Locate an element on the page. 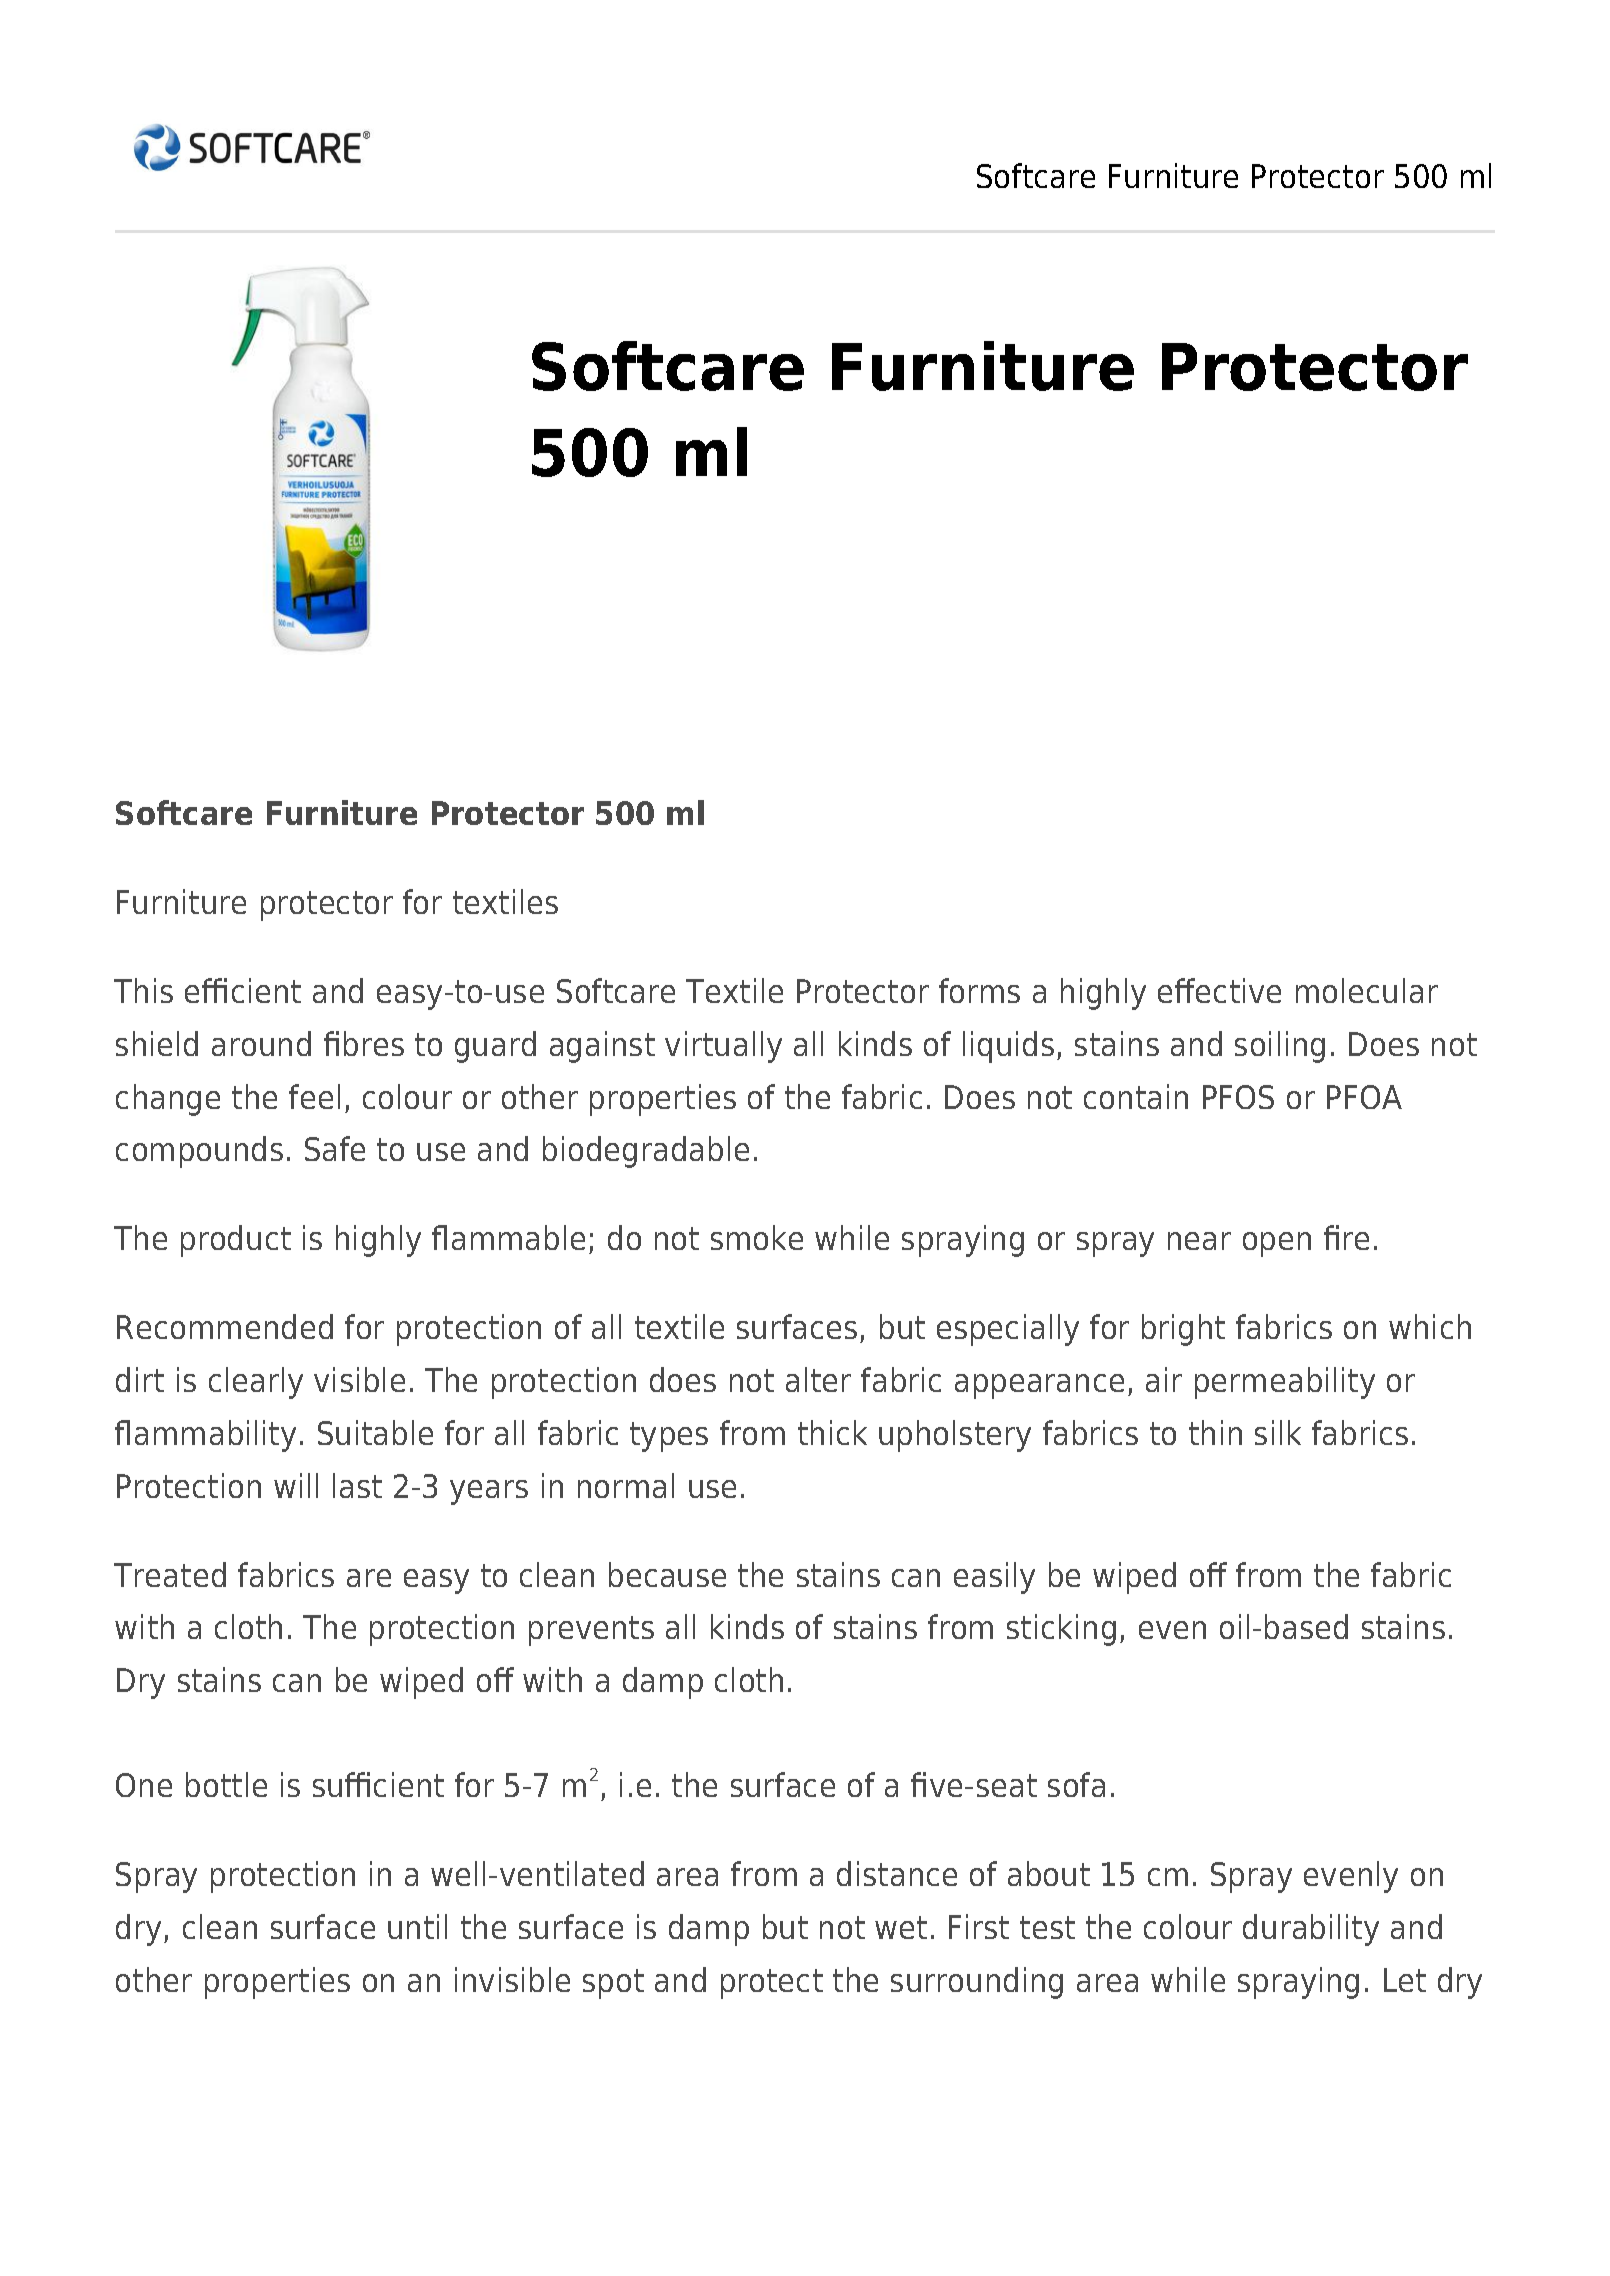 Image resolution: width=1610 pixels, height=2276 pixels. until is located at coordinates (417, 1926).
